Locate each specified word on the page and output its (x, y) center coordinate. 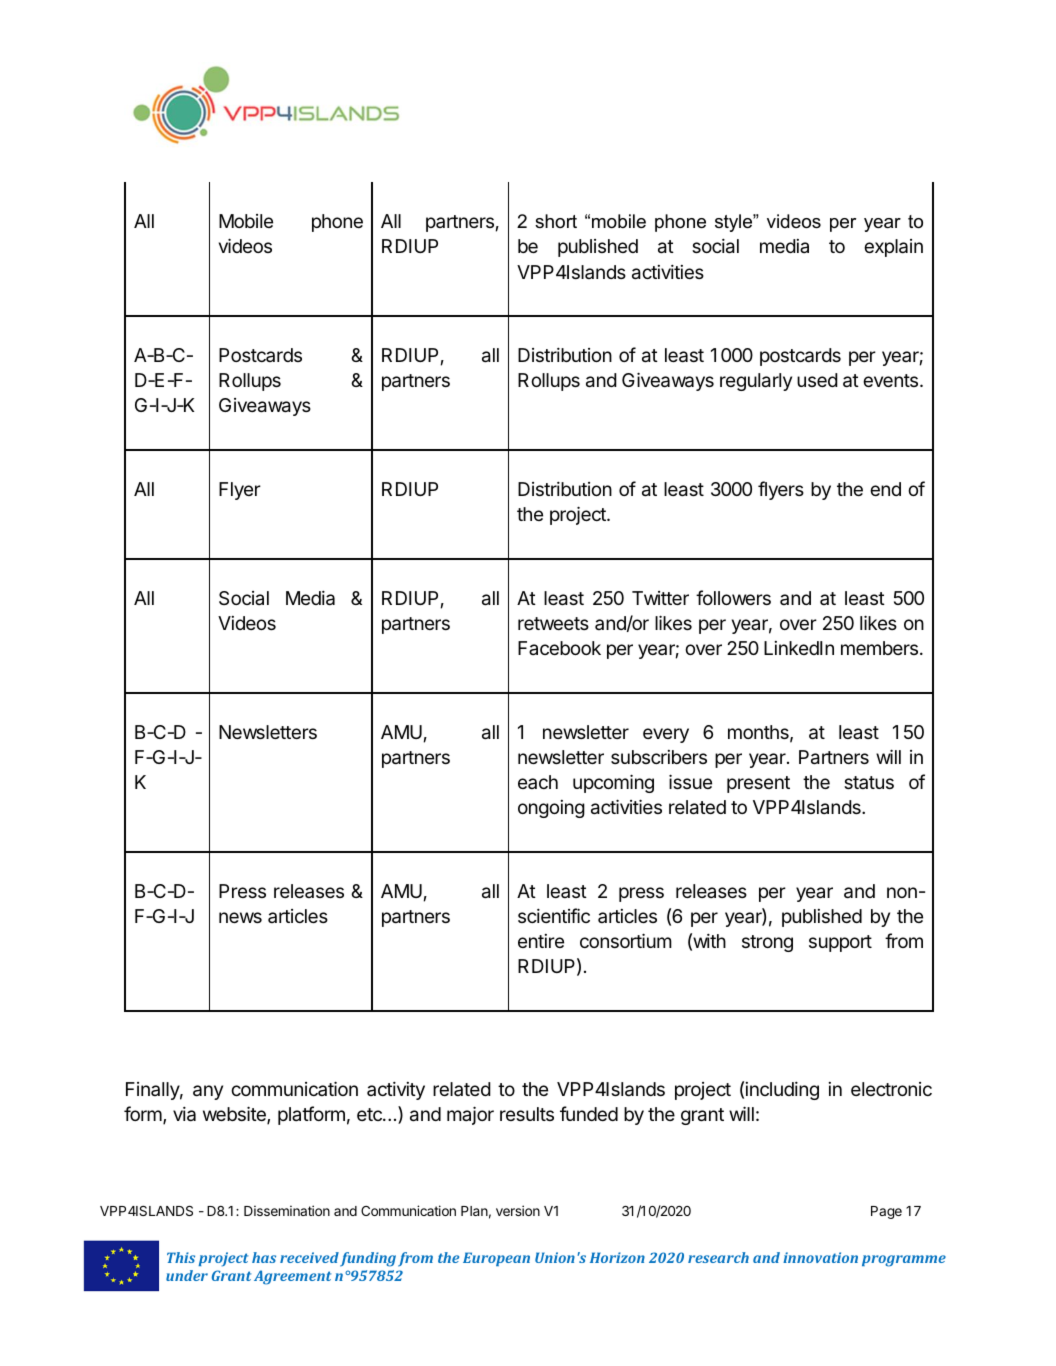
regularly (756, 382)
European (496, 1259)
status (869, 782)
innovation (820, 1257)
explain (893, 248)
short (556, 221)
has (264, 1257)
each (538, 782)
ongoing (551, 809)
